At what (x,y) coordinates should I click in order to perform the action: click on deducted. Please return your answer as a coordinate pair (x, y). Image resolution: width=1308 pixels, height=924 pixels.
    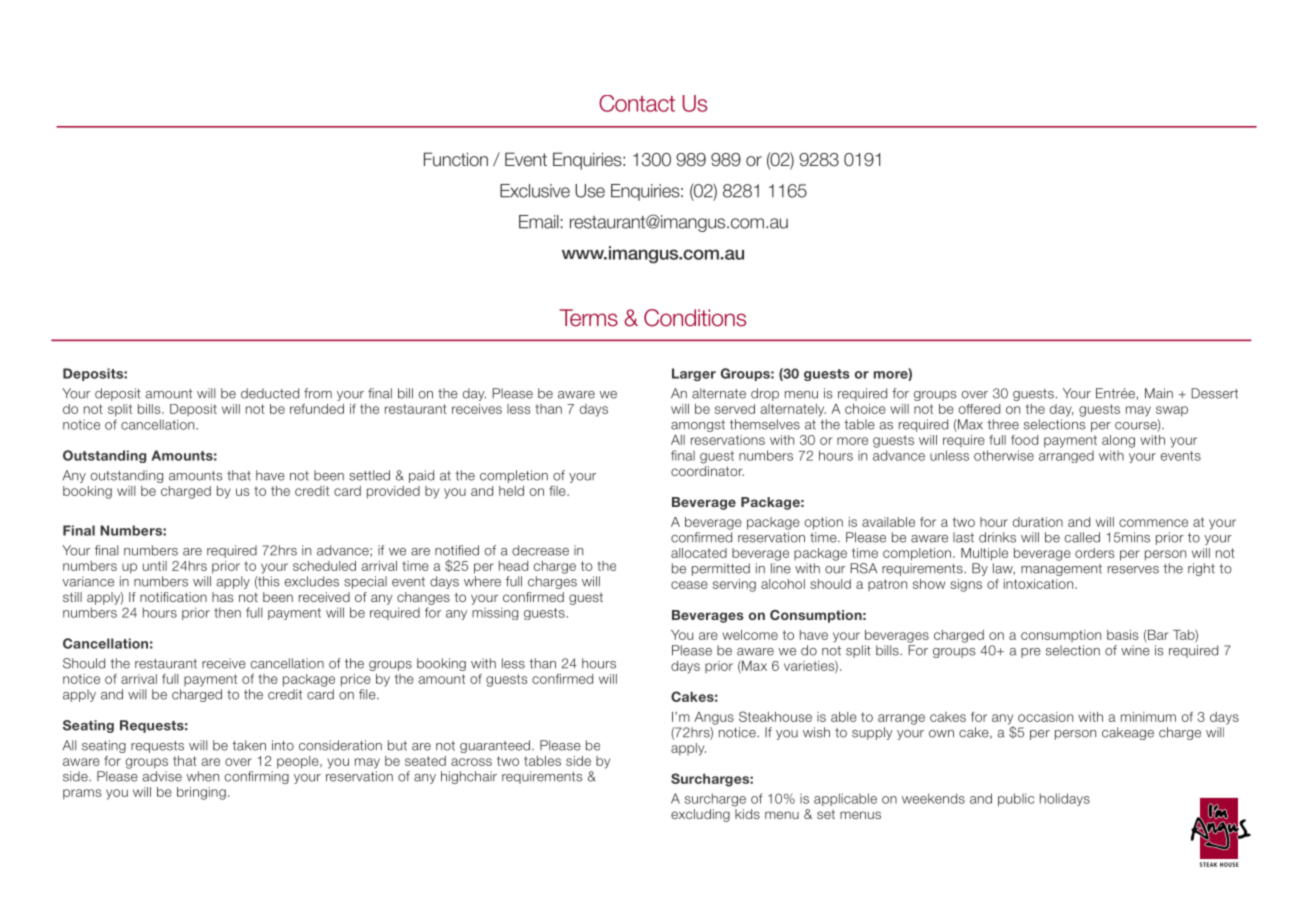
    Looking at the image, I should click on (270, 393).
